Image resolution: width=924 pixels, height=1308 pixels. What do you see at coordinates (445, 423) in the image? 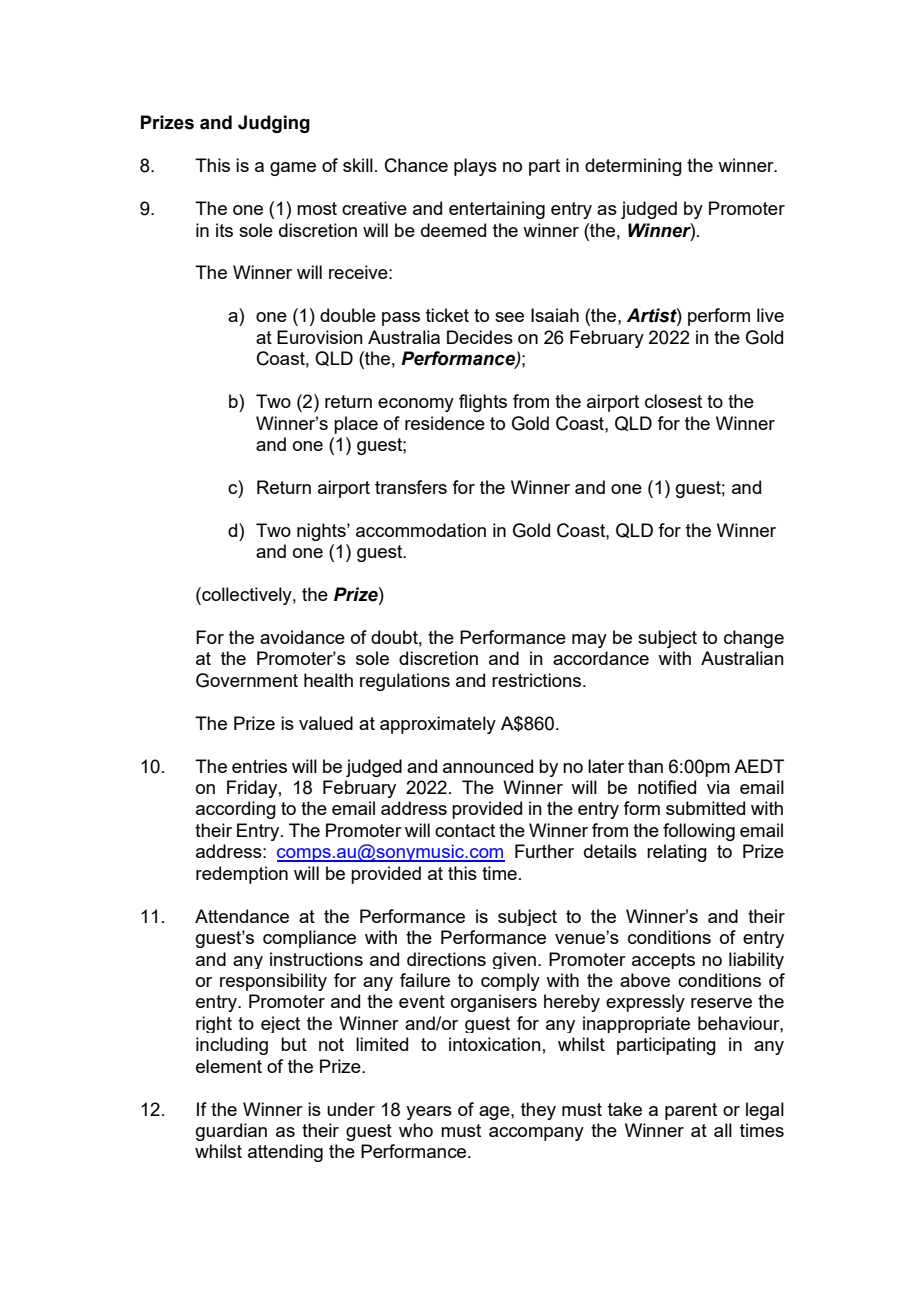
I see `residence` at bounding box center [445, 423].
